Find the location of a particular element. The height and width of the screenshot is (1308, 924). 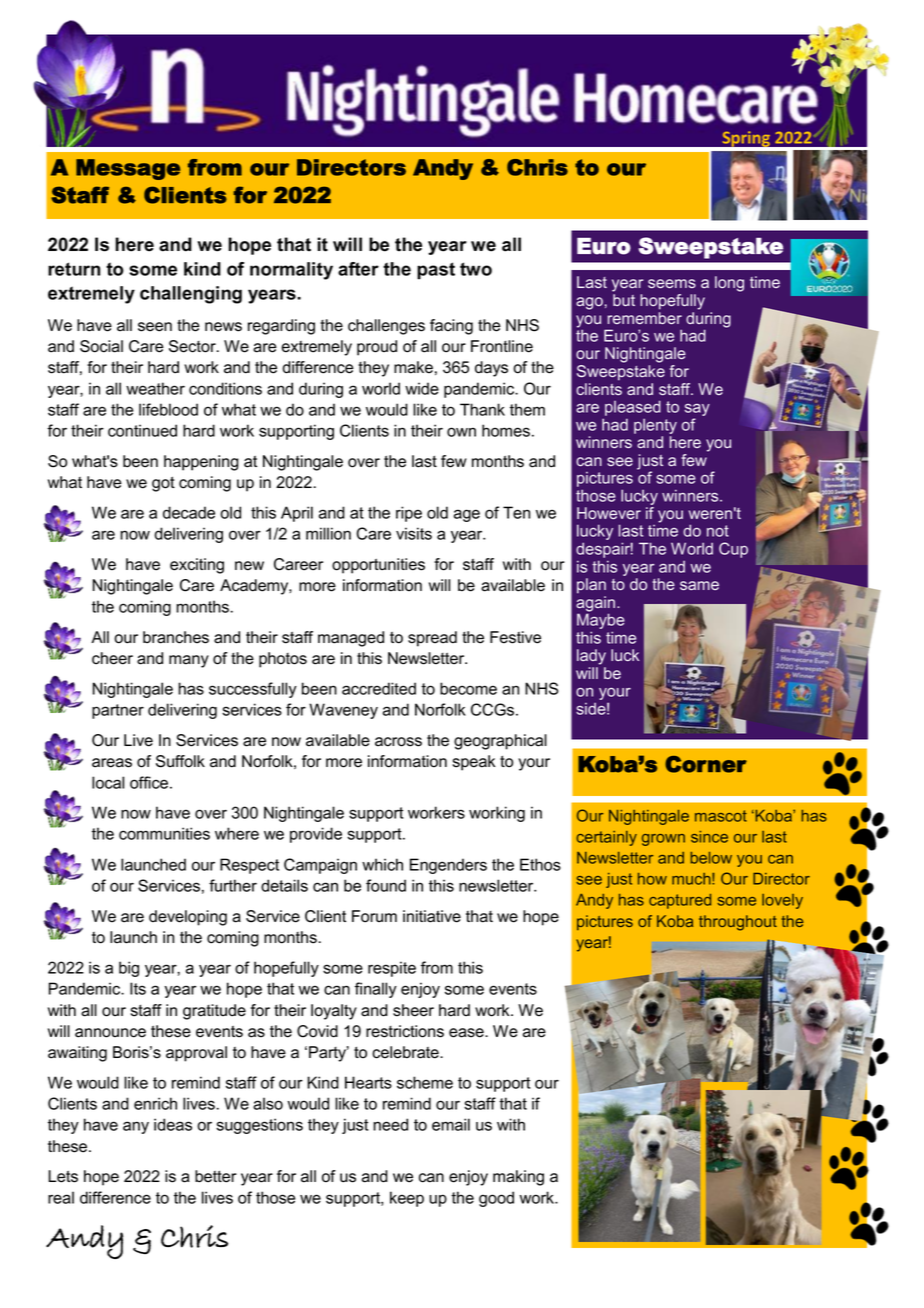

Spring is located at coordinates (746, 140).
